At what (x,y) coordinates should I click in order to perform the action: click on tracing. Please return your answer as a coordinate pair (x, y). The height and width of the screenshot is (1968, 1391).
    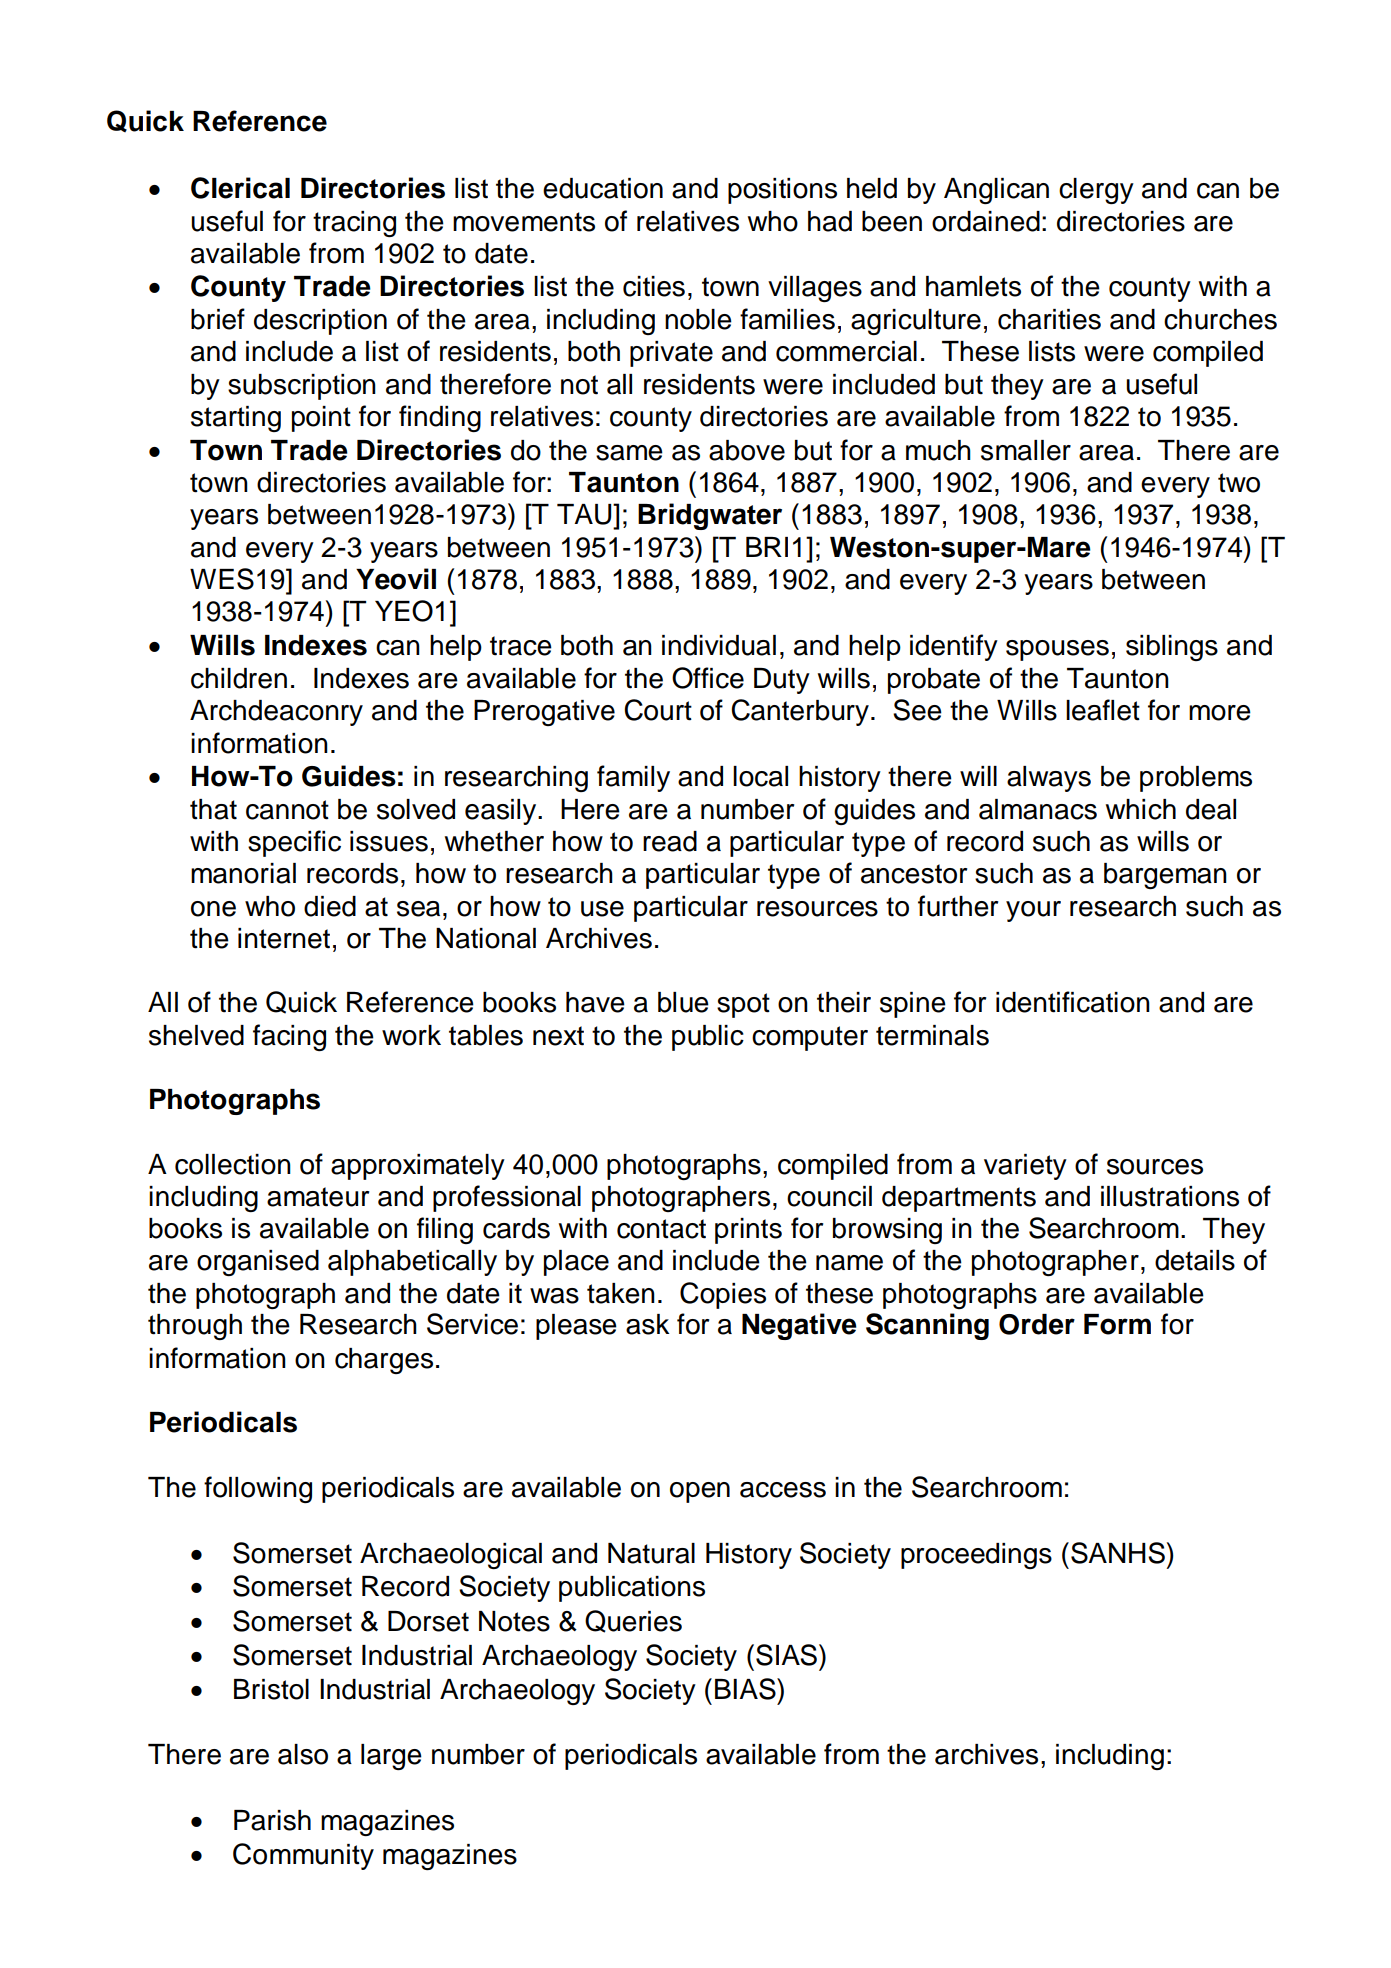
    Looking at the image, I should click on (354, 224).
